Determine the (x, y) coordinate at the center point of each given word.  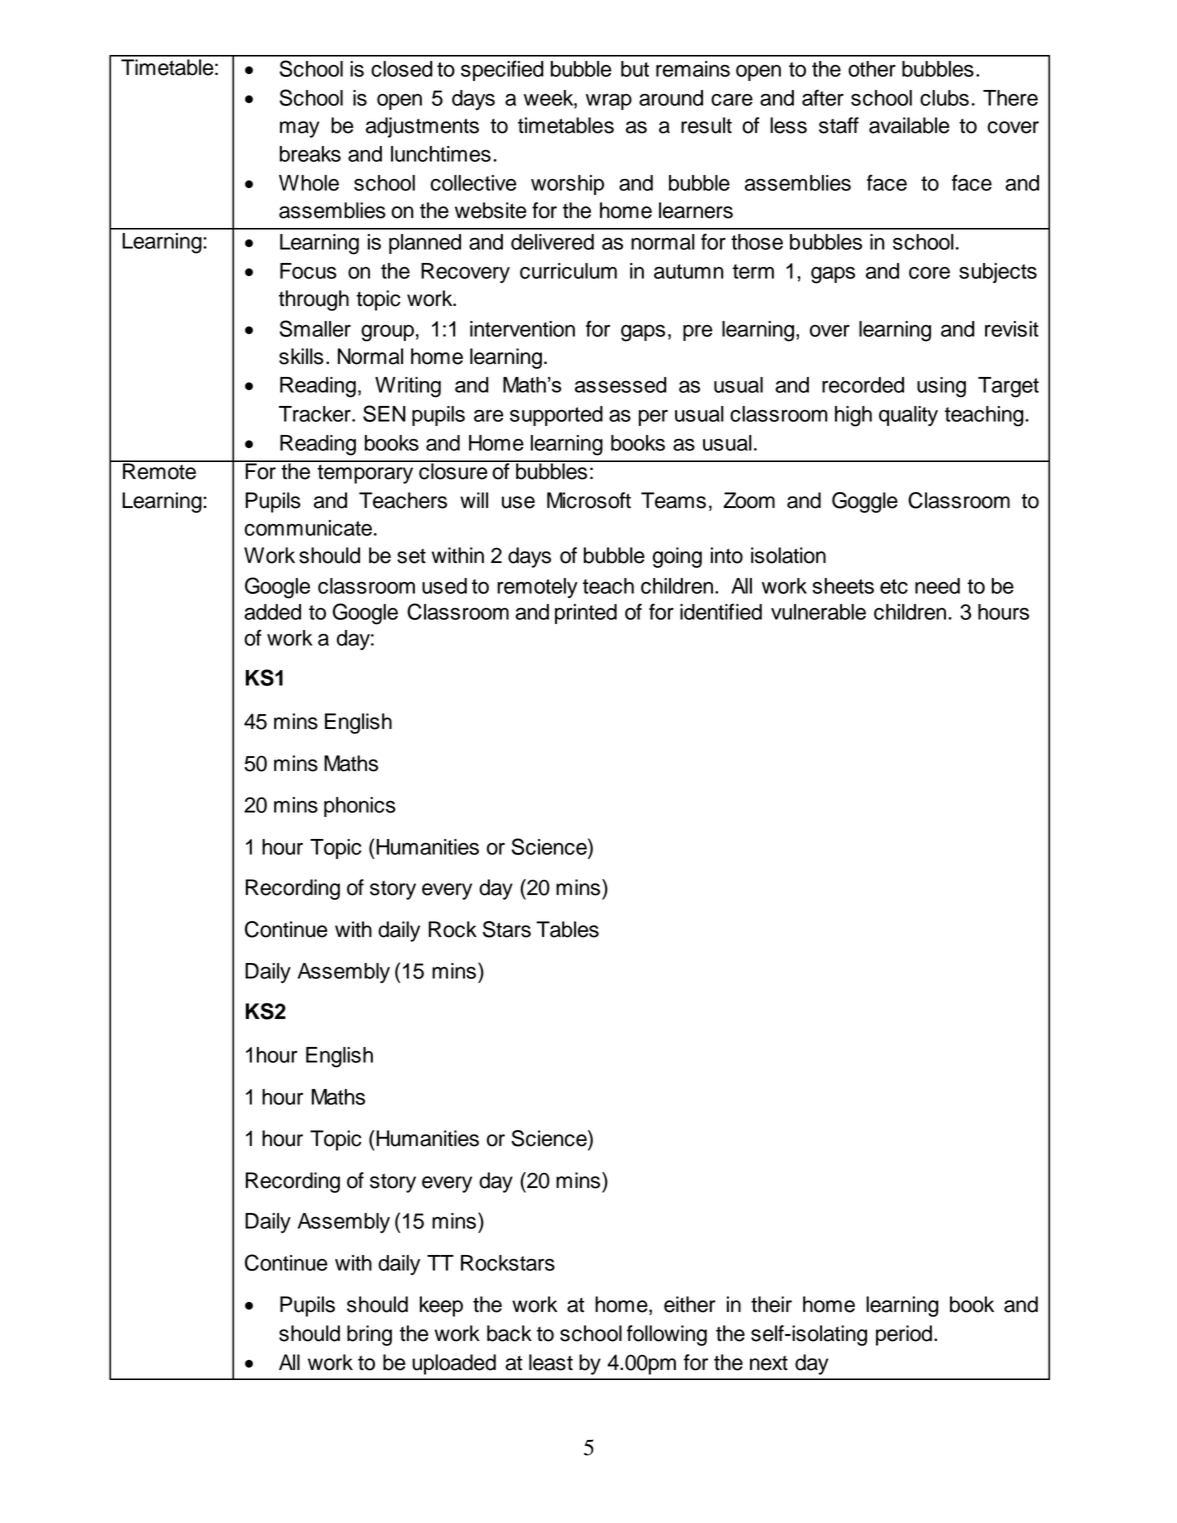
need (937, 586)
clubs (944, 98)
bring (369, 1335)
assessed (621, 385)
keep (441, 1306)
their (771, 1304)
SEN (384, 413)
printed (586, 614)
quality (908, 416)
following (667, 1335)
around (671, 98)
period (904, 1335)
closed (402, 69)
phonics (360, 807)
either (690, 1304)
